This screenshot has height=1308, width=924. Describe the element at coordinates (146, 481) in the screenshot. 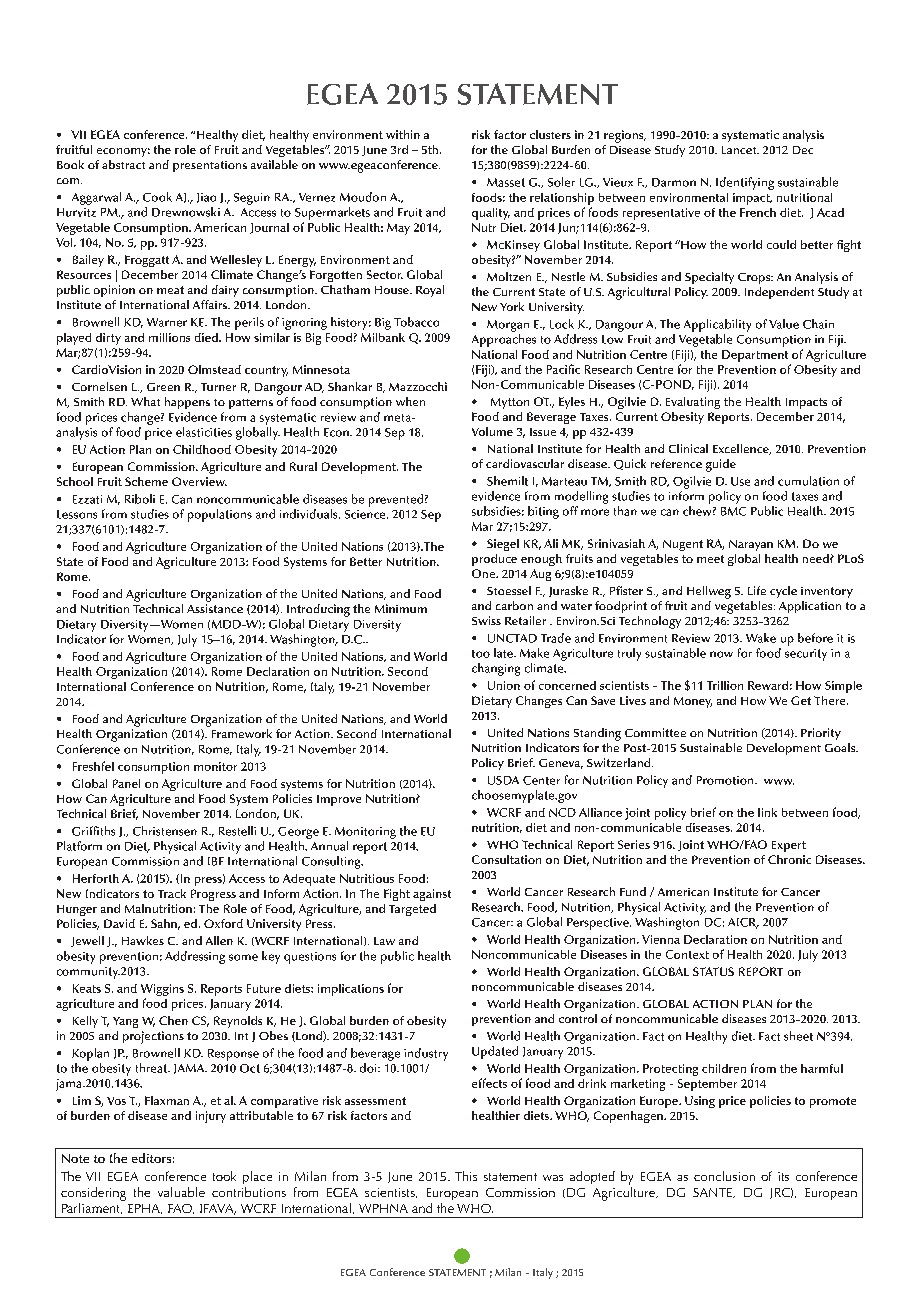

I see `Scheme` at that location.
